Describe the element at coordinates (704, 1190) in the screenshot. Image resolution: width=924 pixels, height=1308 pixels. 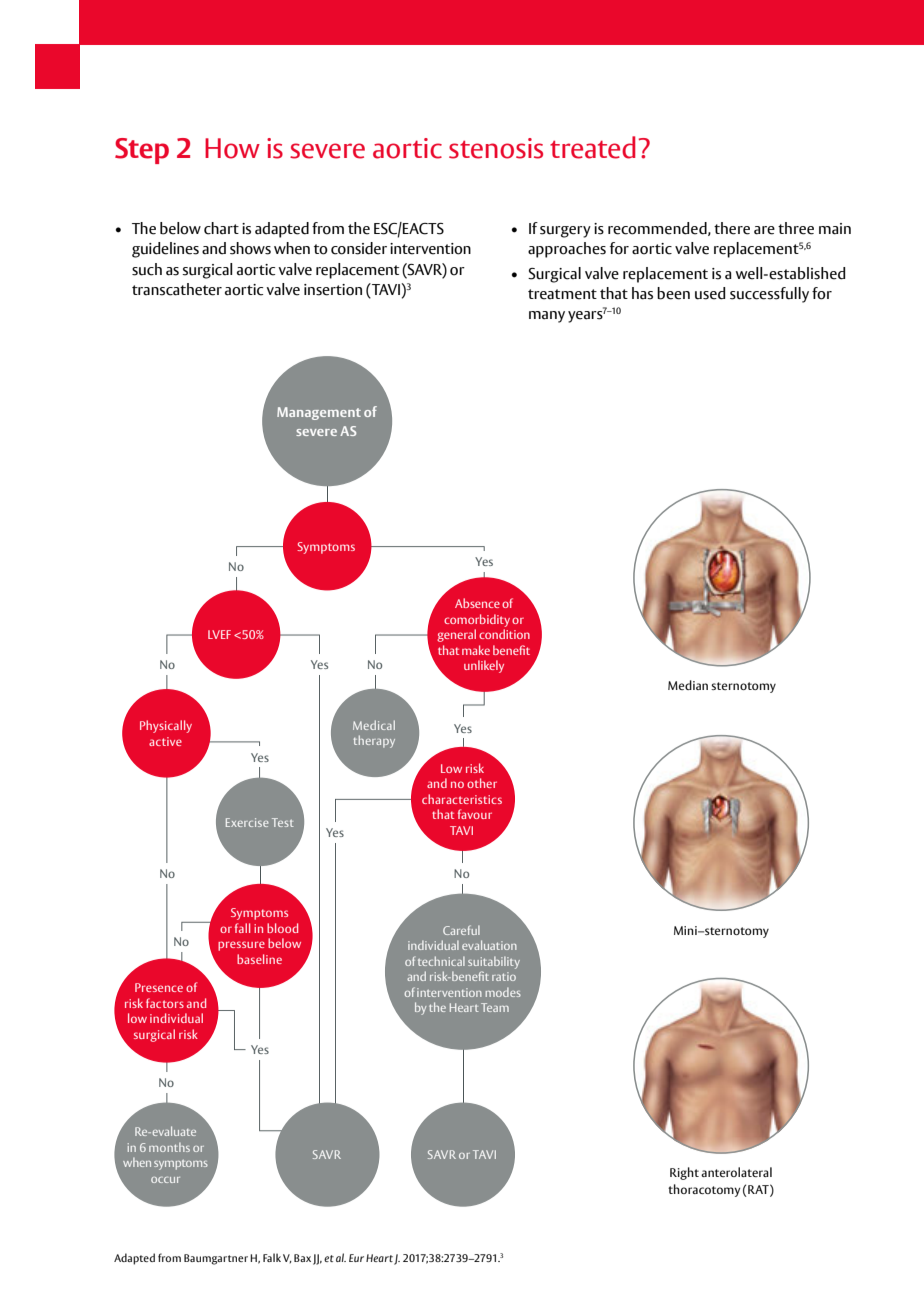
I see `thoracotomy` at that location.
